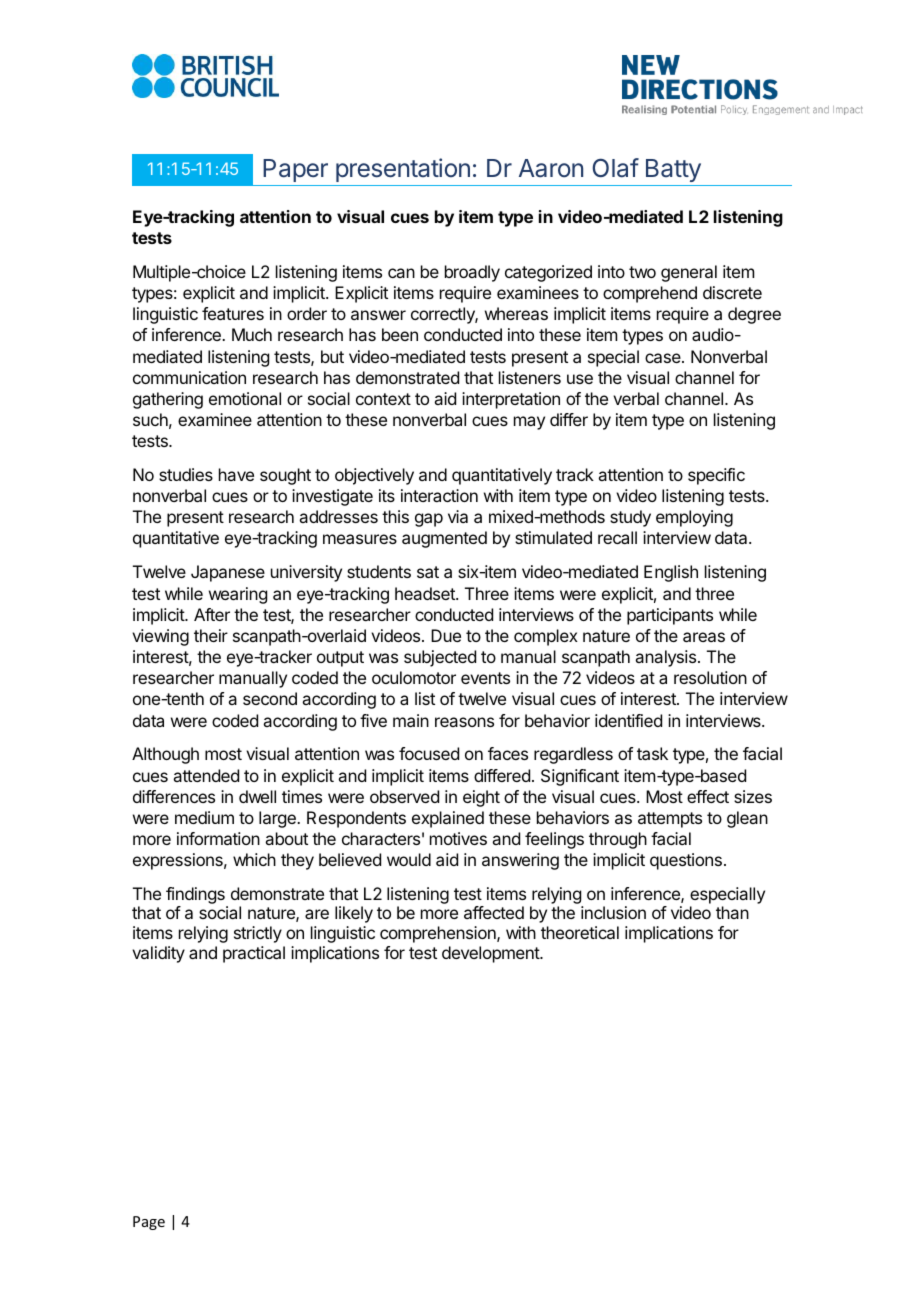  What do you see at coordinates (228, 573) in the page?
I see `Japanese` at bounding box center [228, 573].
